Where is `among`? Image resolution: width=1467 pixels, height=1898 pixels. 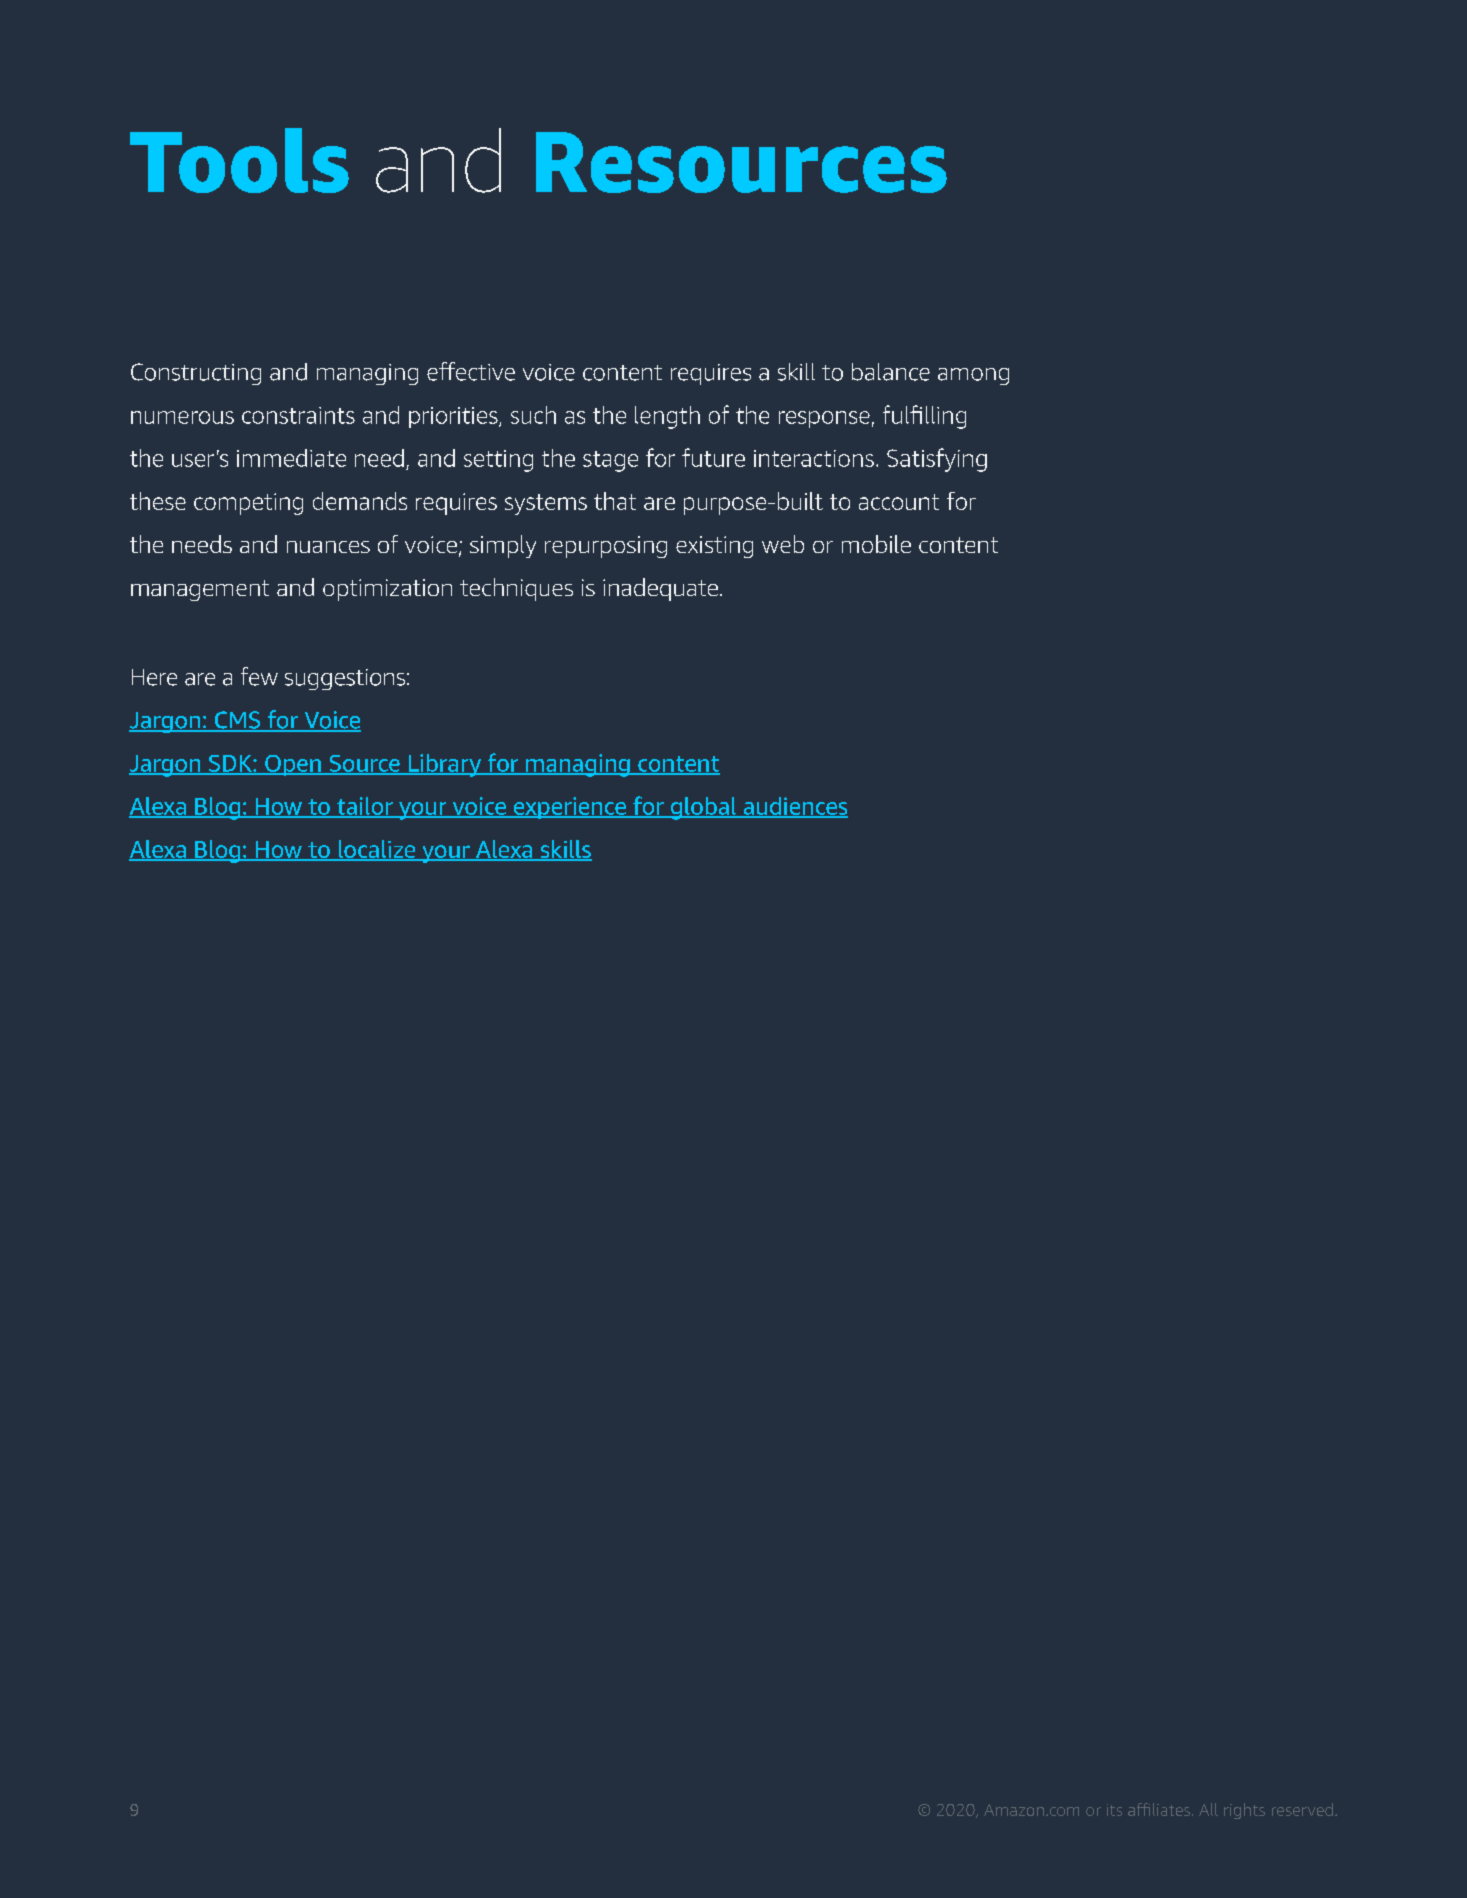
among is located at coordinates (973, 376).
